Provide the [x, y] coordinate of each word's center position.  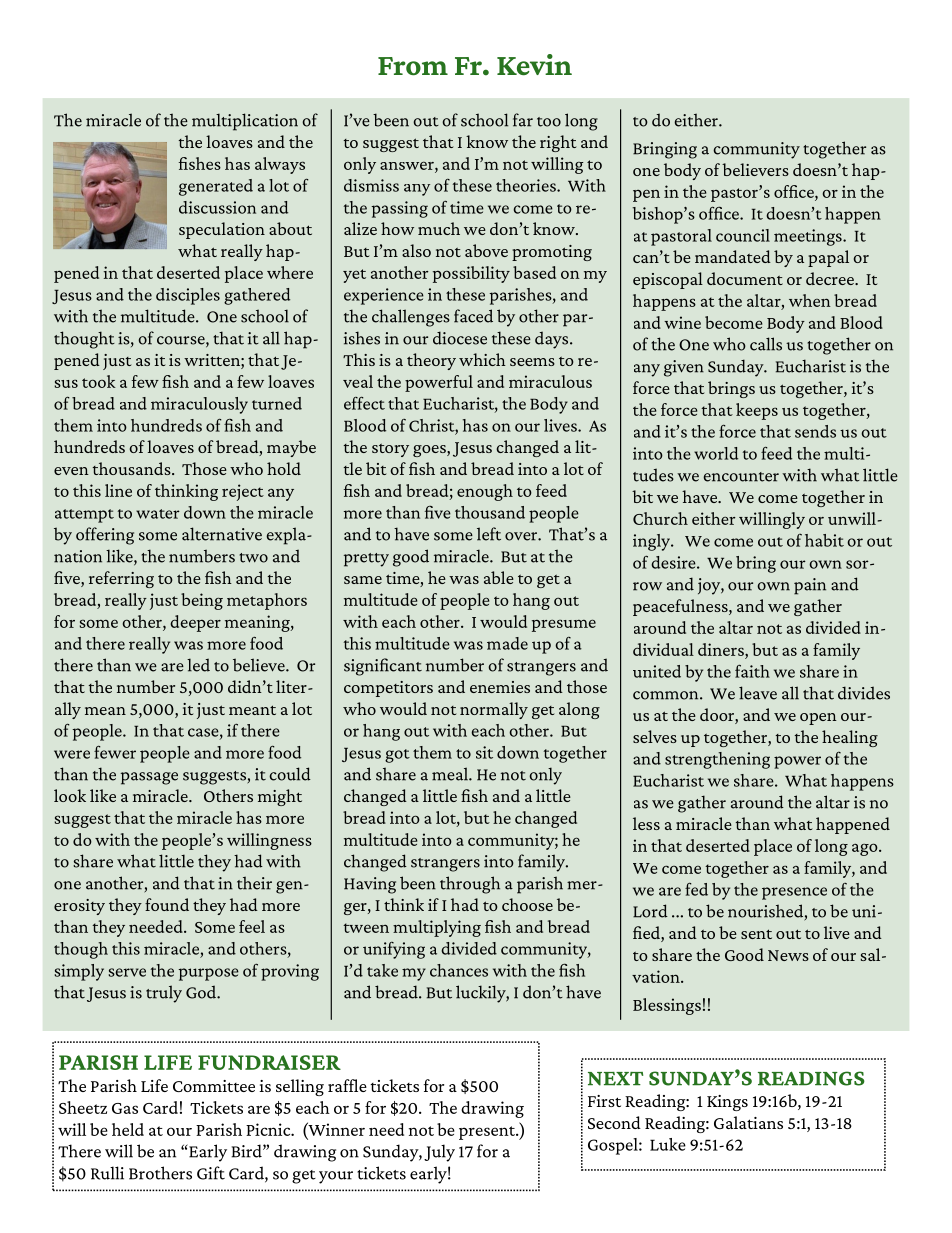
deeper [195, 623]
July [439, 1153]
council [743, 235]
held [128, 1129]
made [507, 643]
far [523, 120]
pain [810, 586]
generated [216, 187]
